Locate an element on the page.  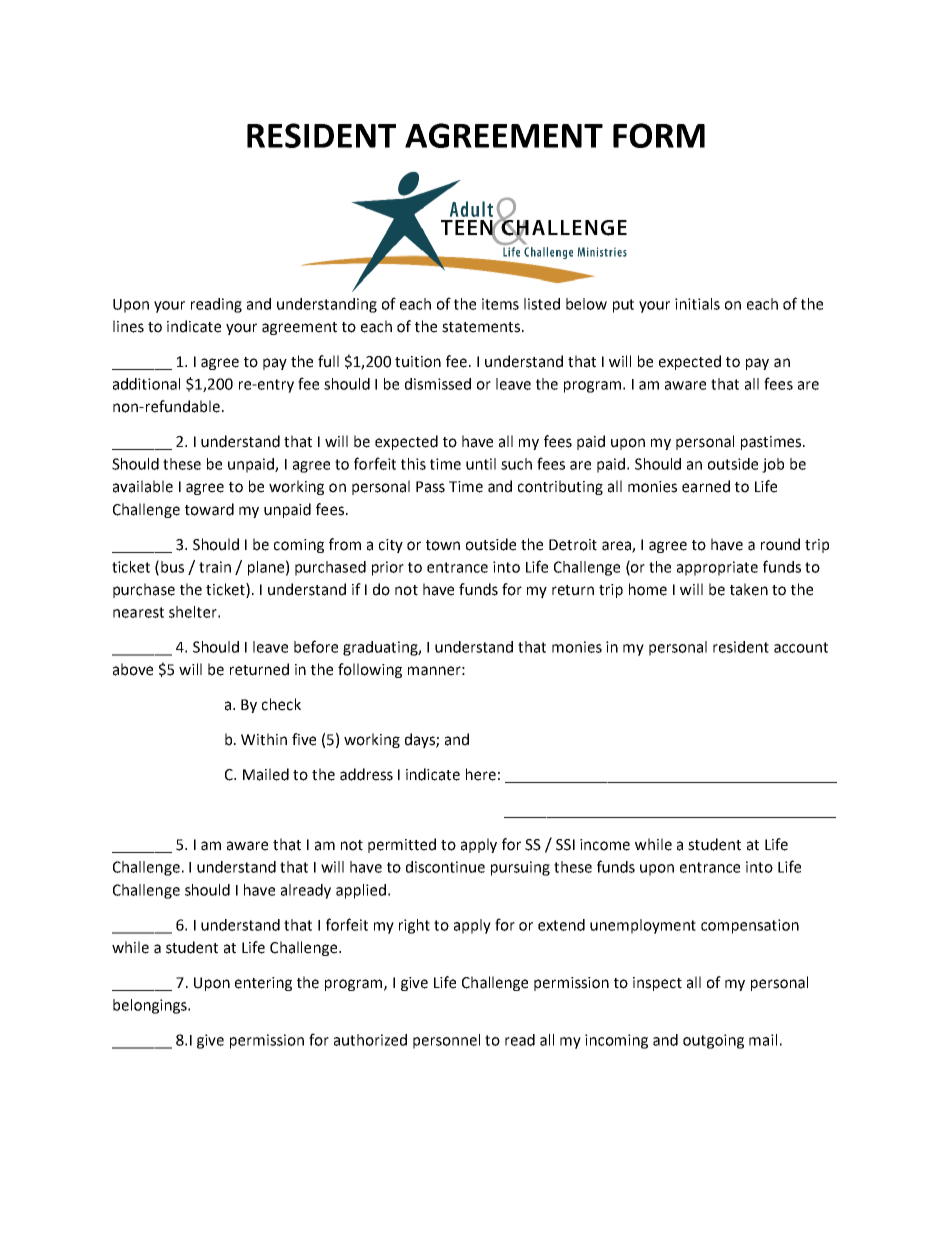
lines is located at coordinates (128, 326).
